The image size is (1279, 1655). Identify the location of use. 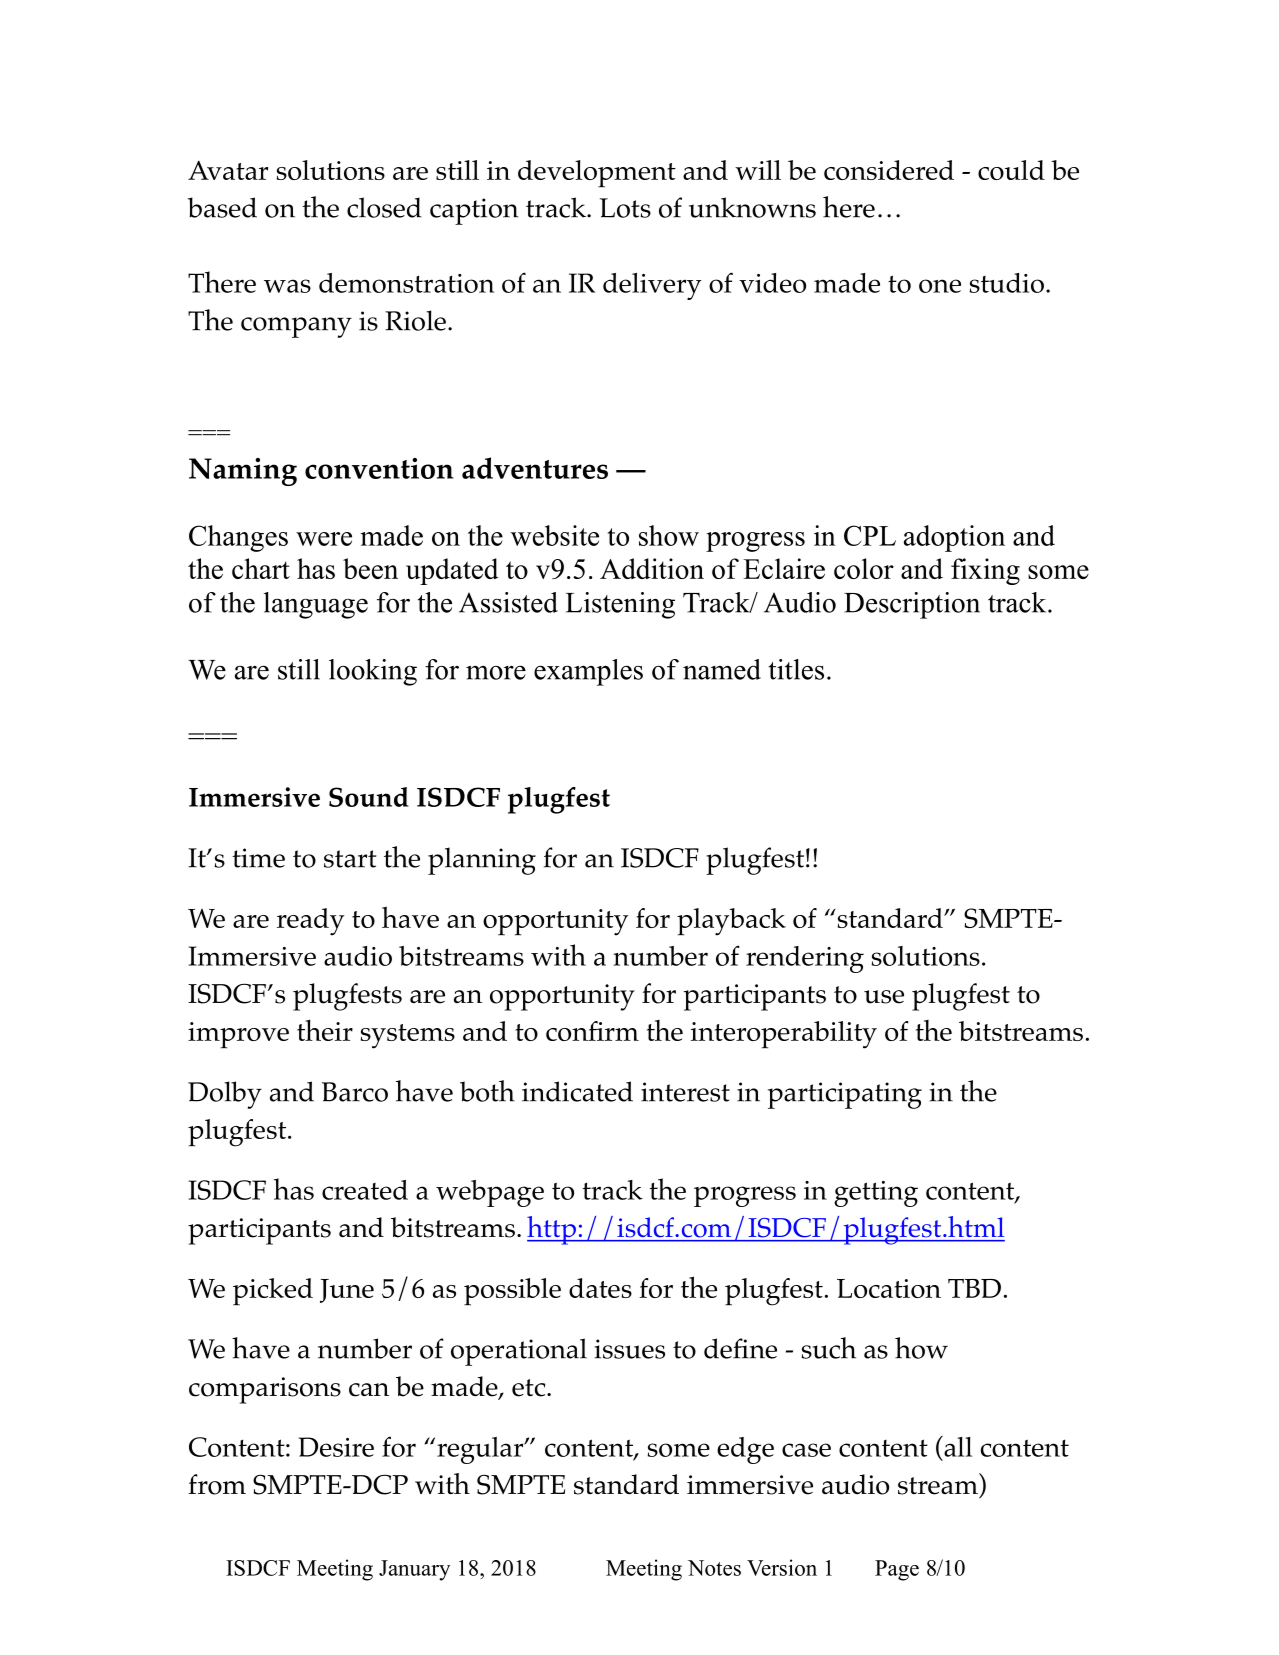
(884, 997).
